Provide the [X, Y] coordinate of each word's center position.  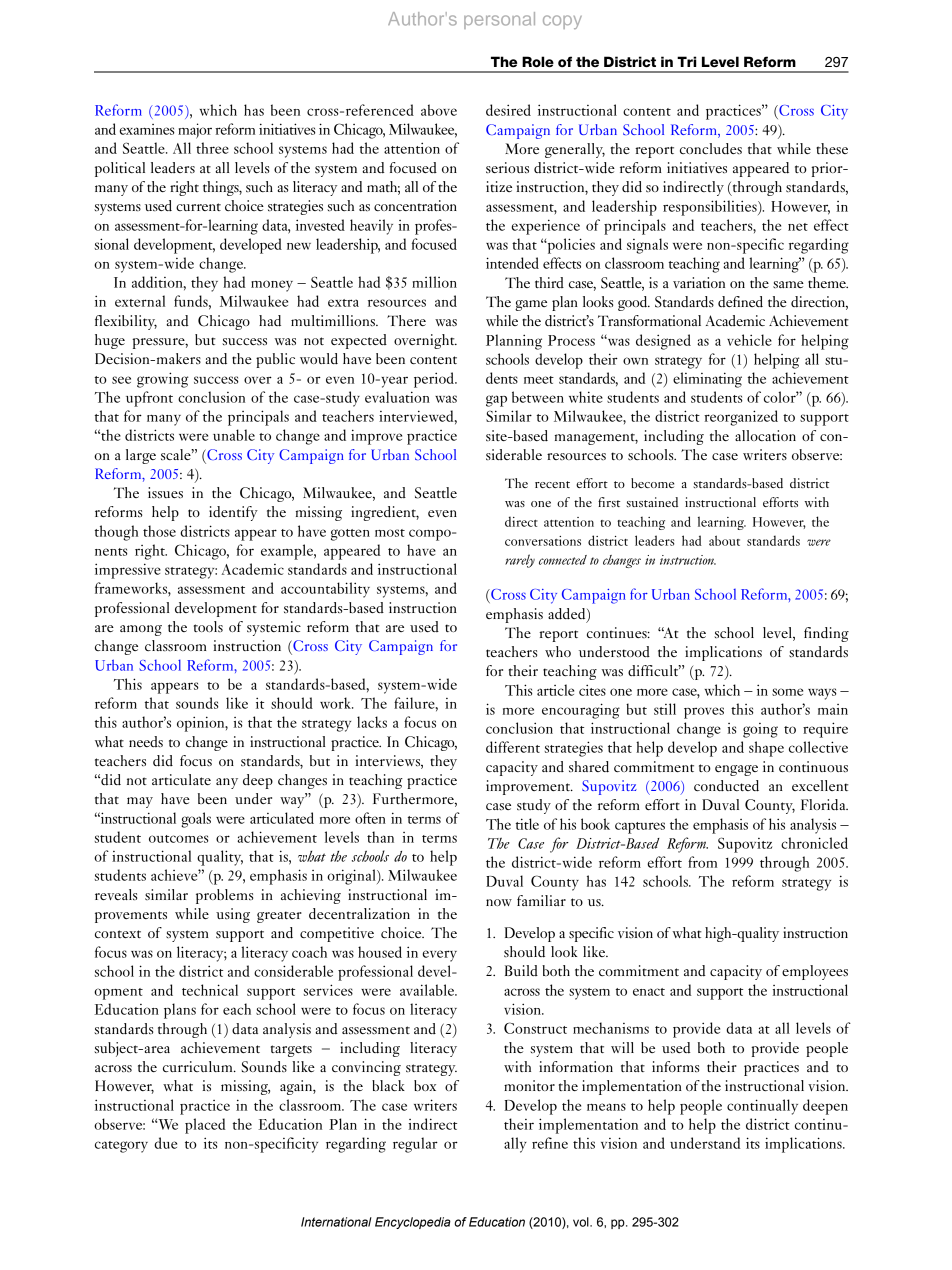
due [165, 1143]
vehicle [749, 340]
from [702, 862]
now [499, 902]
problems [224, 896]
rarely [520, 561]
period [435, 380]
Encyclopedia [413, 1223]
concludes [711, 149]
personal [499, 20]
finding [826, 634]
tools [208, 626]
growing [163, 380]
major [195, 131]
